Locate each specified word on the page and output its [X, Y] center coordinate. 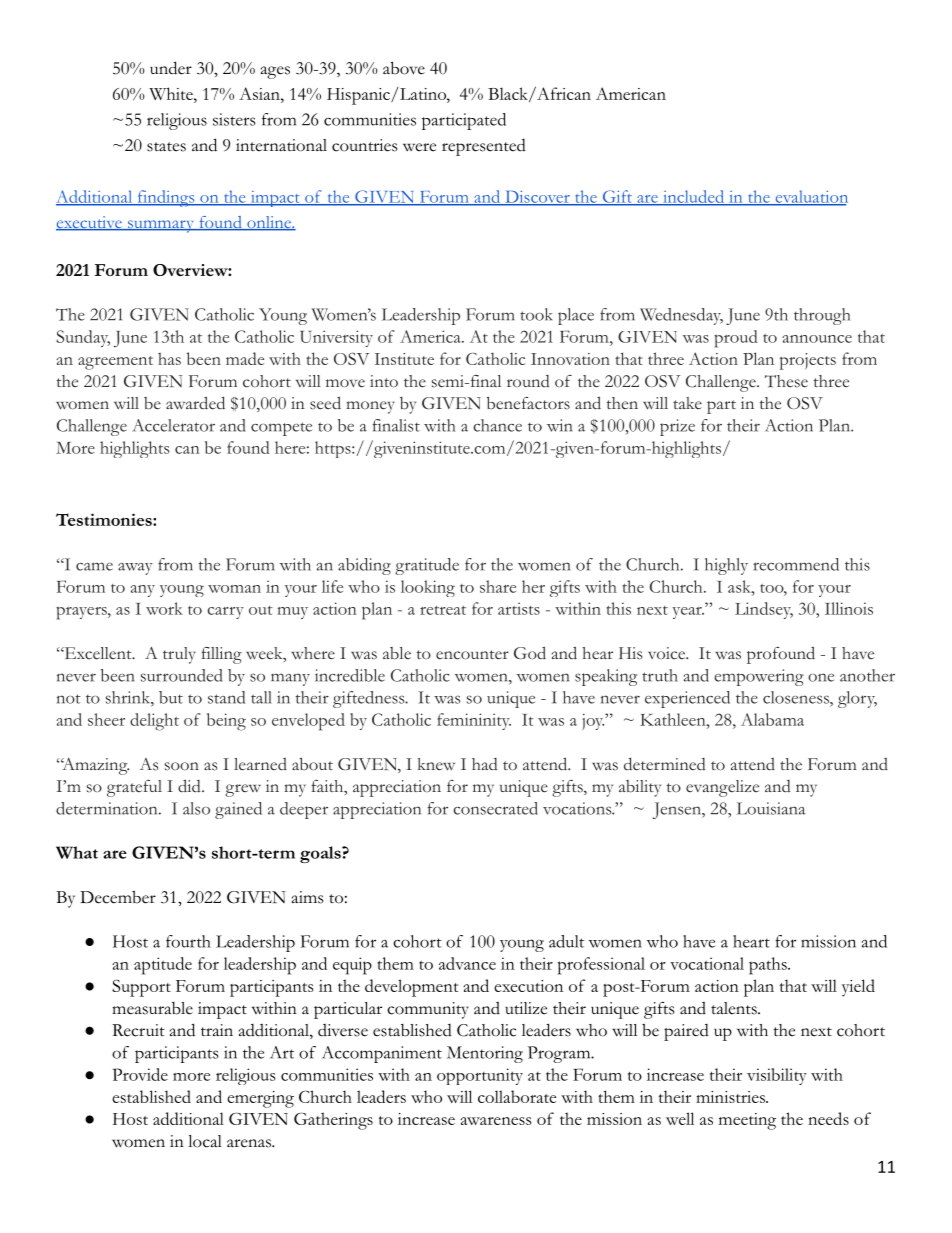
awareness [496, 1121]
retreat [443, 610]
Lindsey [764, 610]
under [171, 68]
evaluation [810, 197]
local [205, 1141]
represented [484, 147]
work [164, 608]
